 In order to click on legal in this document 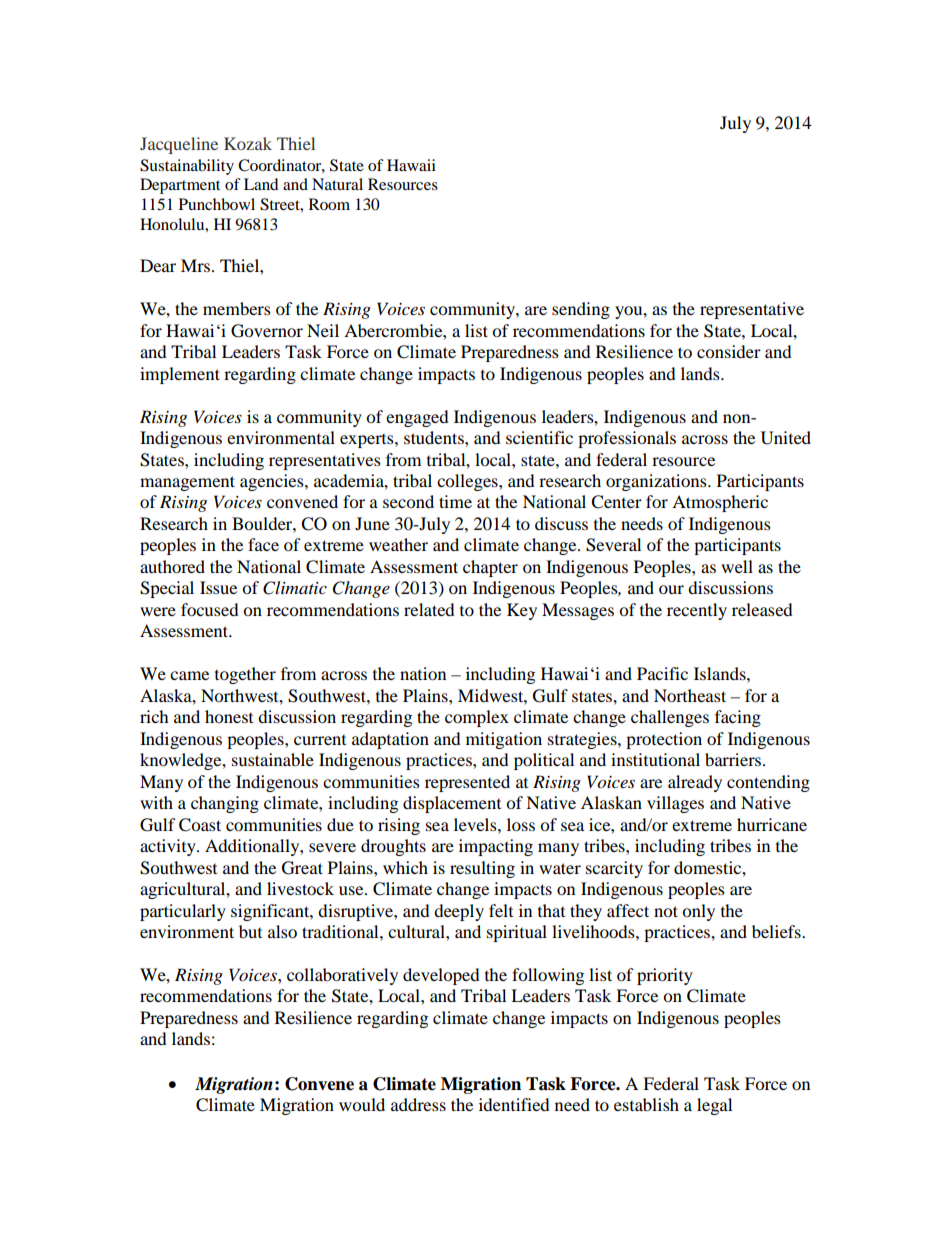, I will do `click(714, 1106)`.
